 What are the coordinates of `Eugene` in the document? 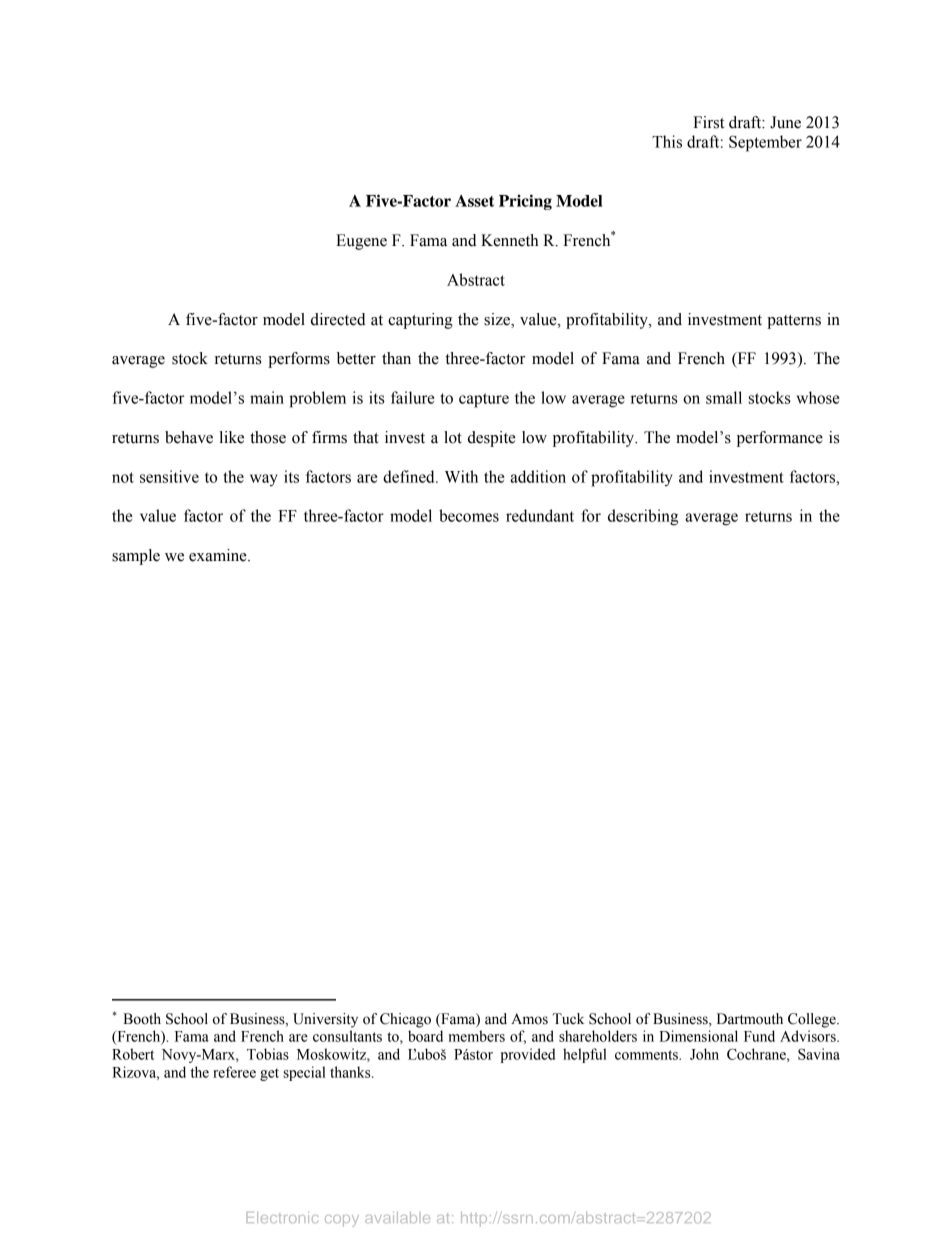 It's located at (361, 242).
